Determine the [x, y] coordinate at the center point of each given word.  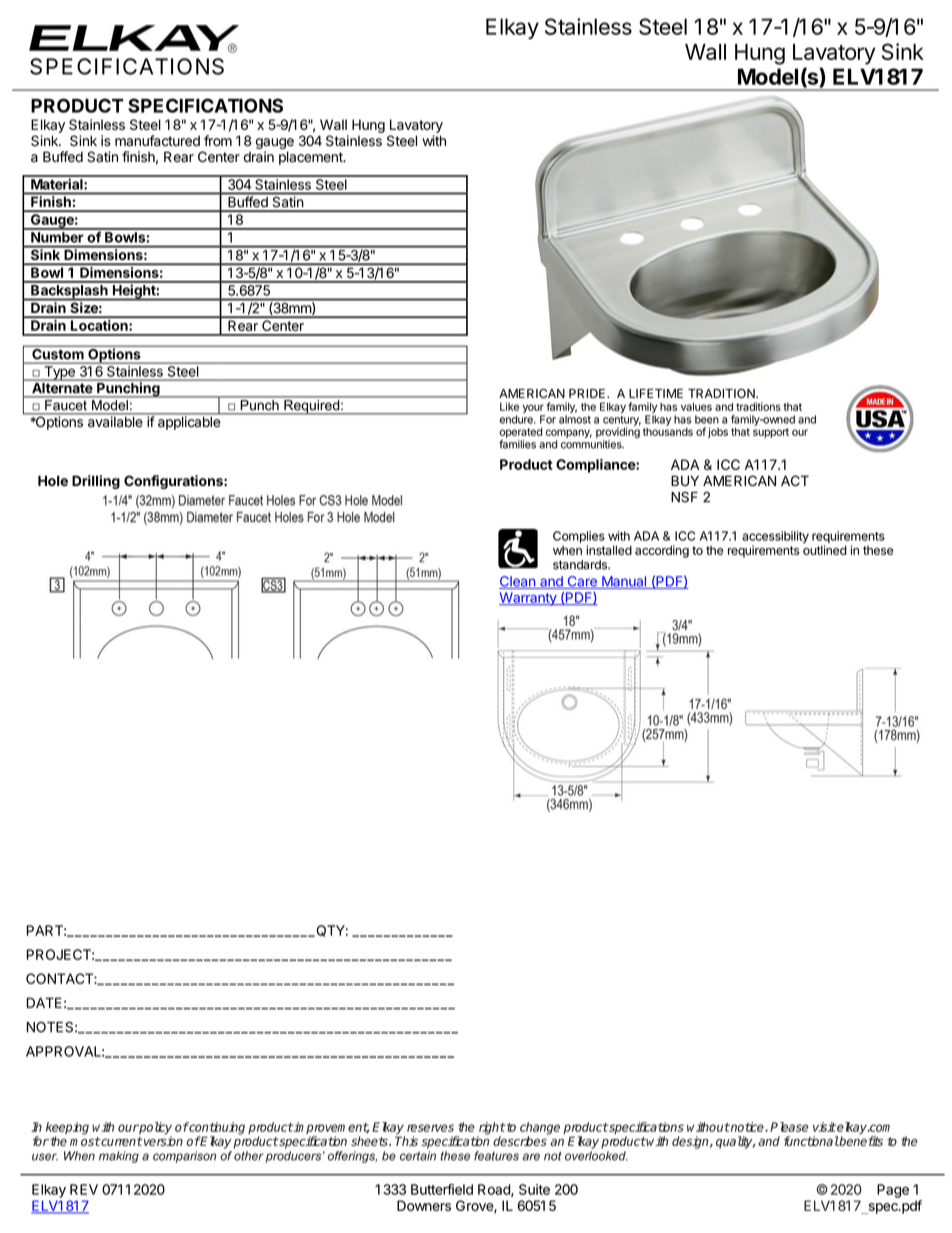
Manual [624, 582]
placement [312, 158]
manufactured [157, 141]
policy [155, 1129]
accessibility [775, 538]
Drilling [96, 482]
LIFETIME [656, 393]
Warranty [529, 599]
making [119, 1157]
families [517, 444]
